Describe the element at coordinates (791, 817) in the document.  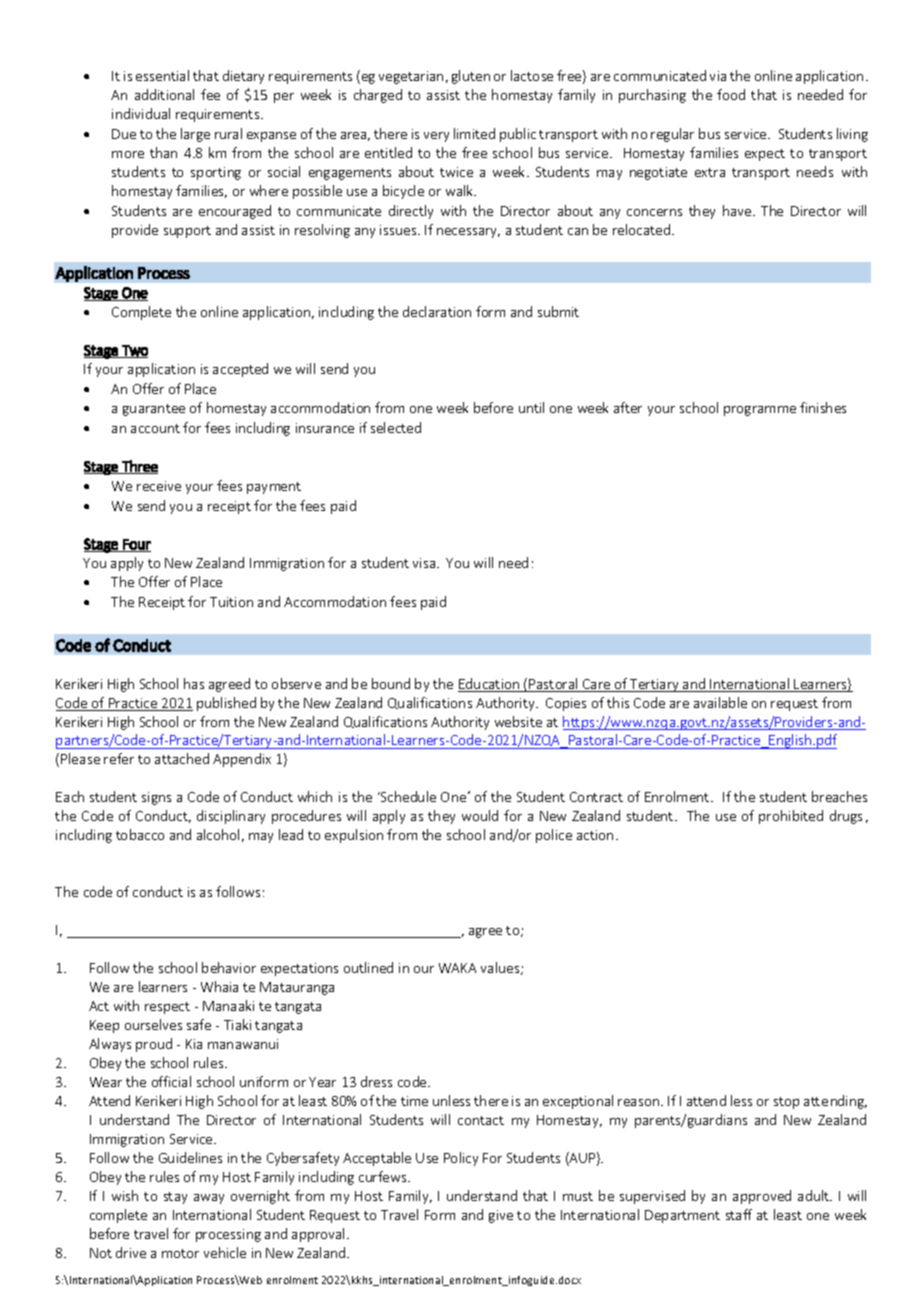
I see `prohibited` at that location.
